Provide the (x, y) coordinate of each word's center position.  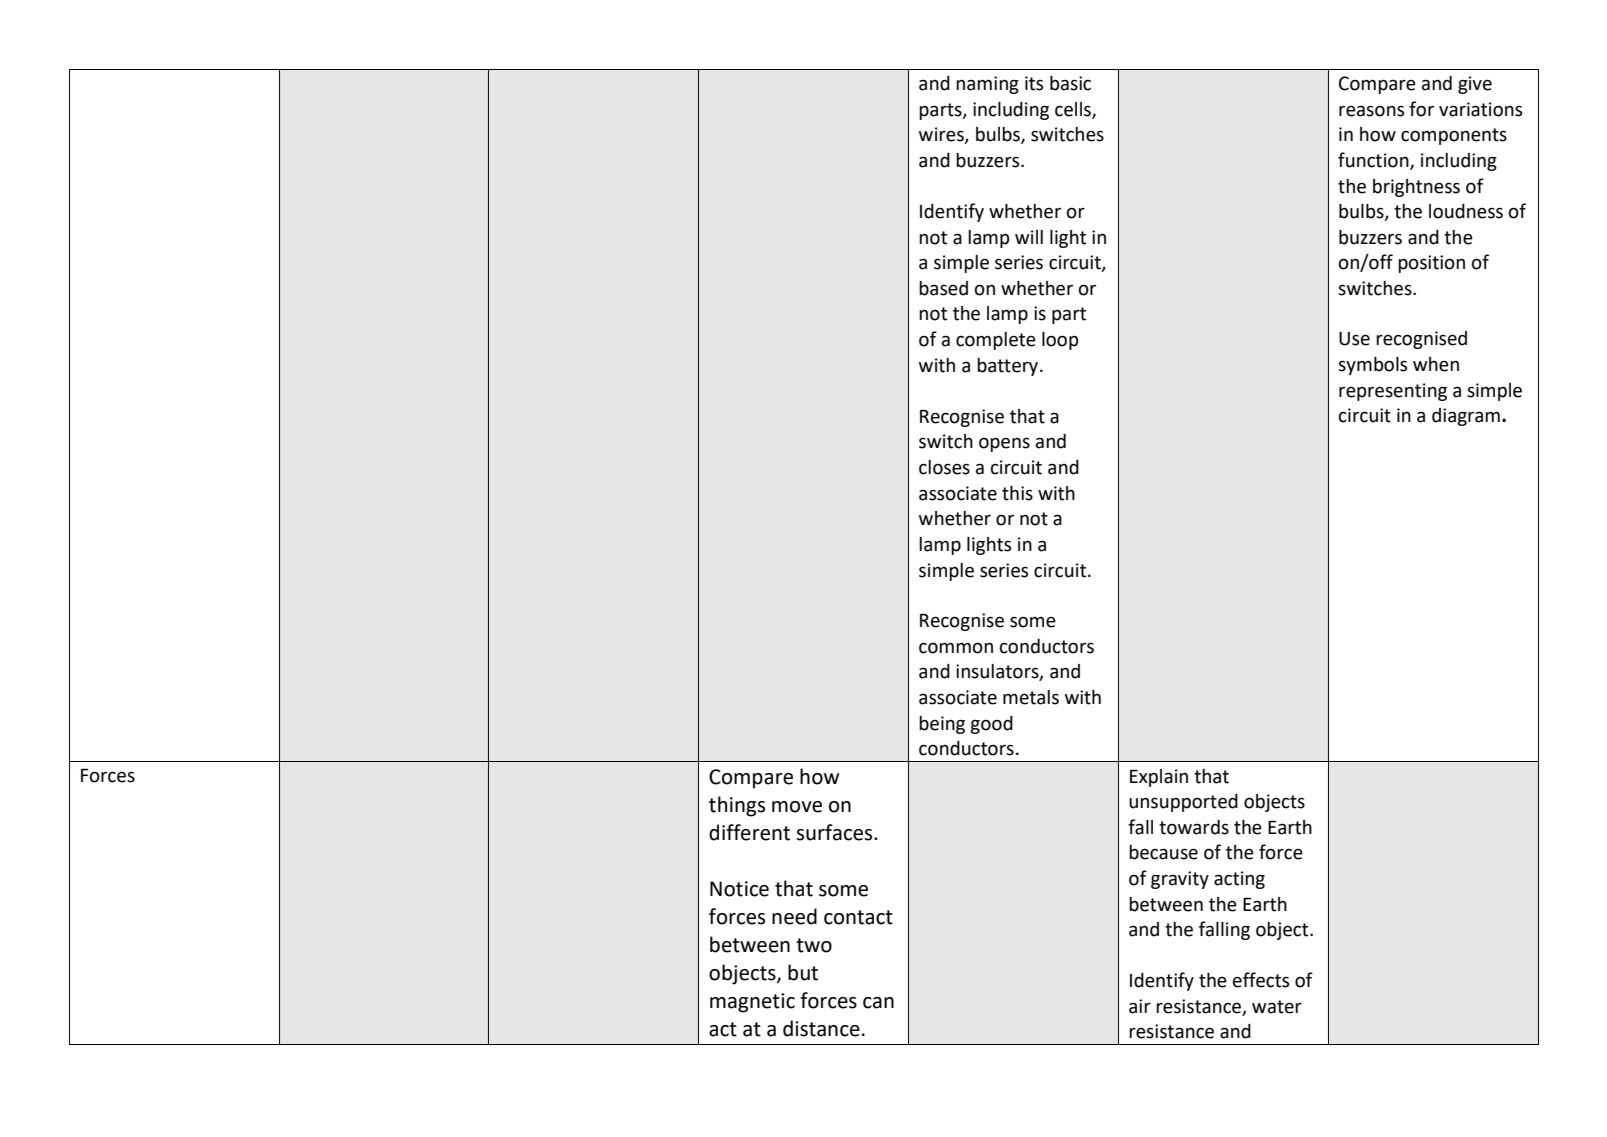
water (1277, 1007)
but (803, 972)
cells (1074, 110)
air (1140, 1006)
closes (944, 467)
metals (1031, 697)
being (942, 725)
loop (1060, 341)
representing (1393, 392)
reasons (1371, 111)
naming (987, 85)
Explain (1159, 778)
